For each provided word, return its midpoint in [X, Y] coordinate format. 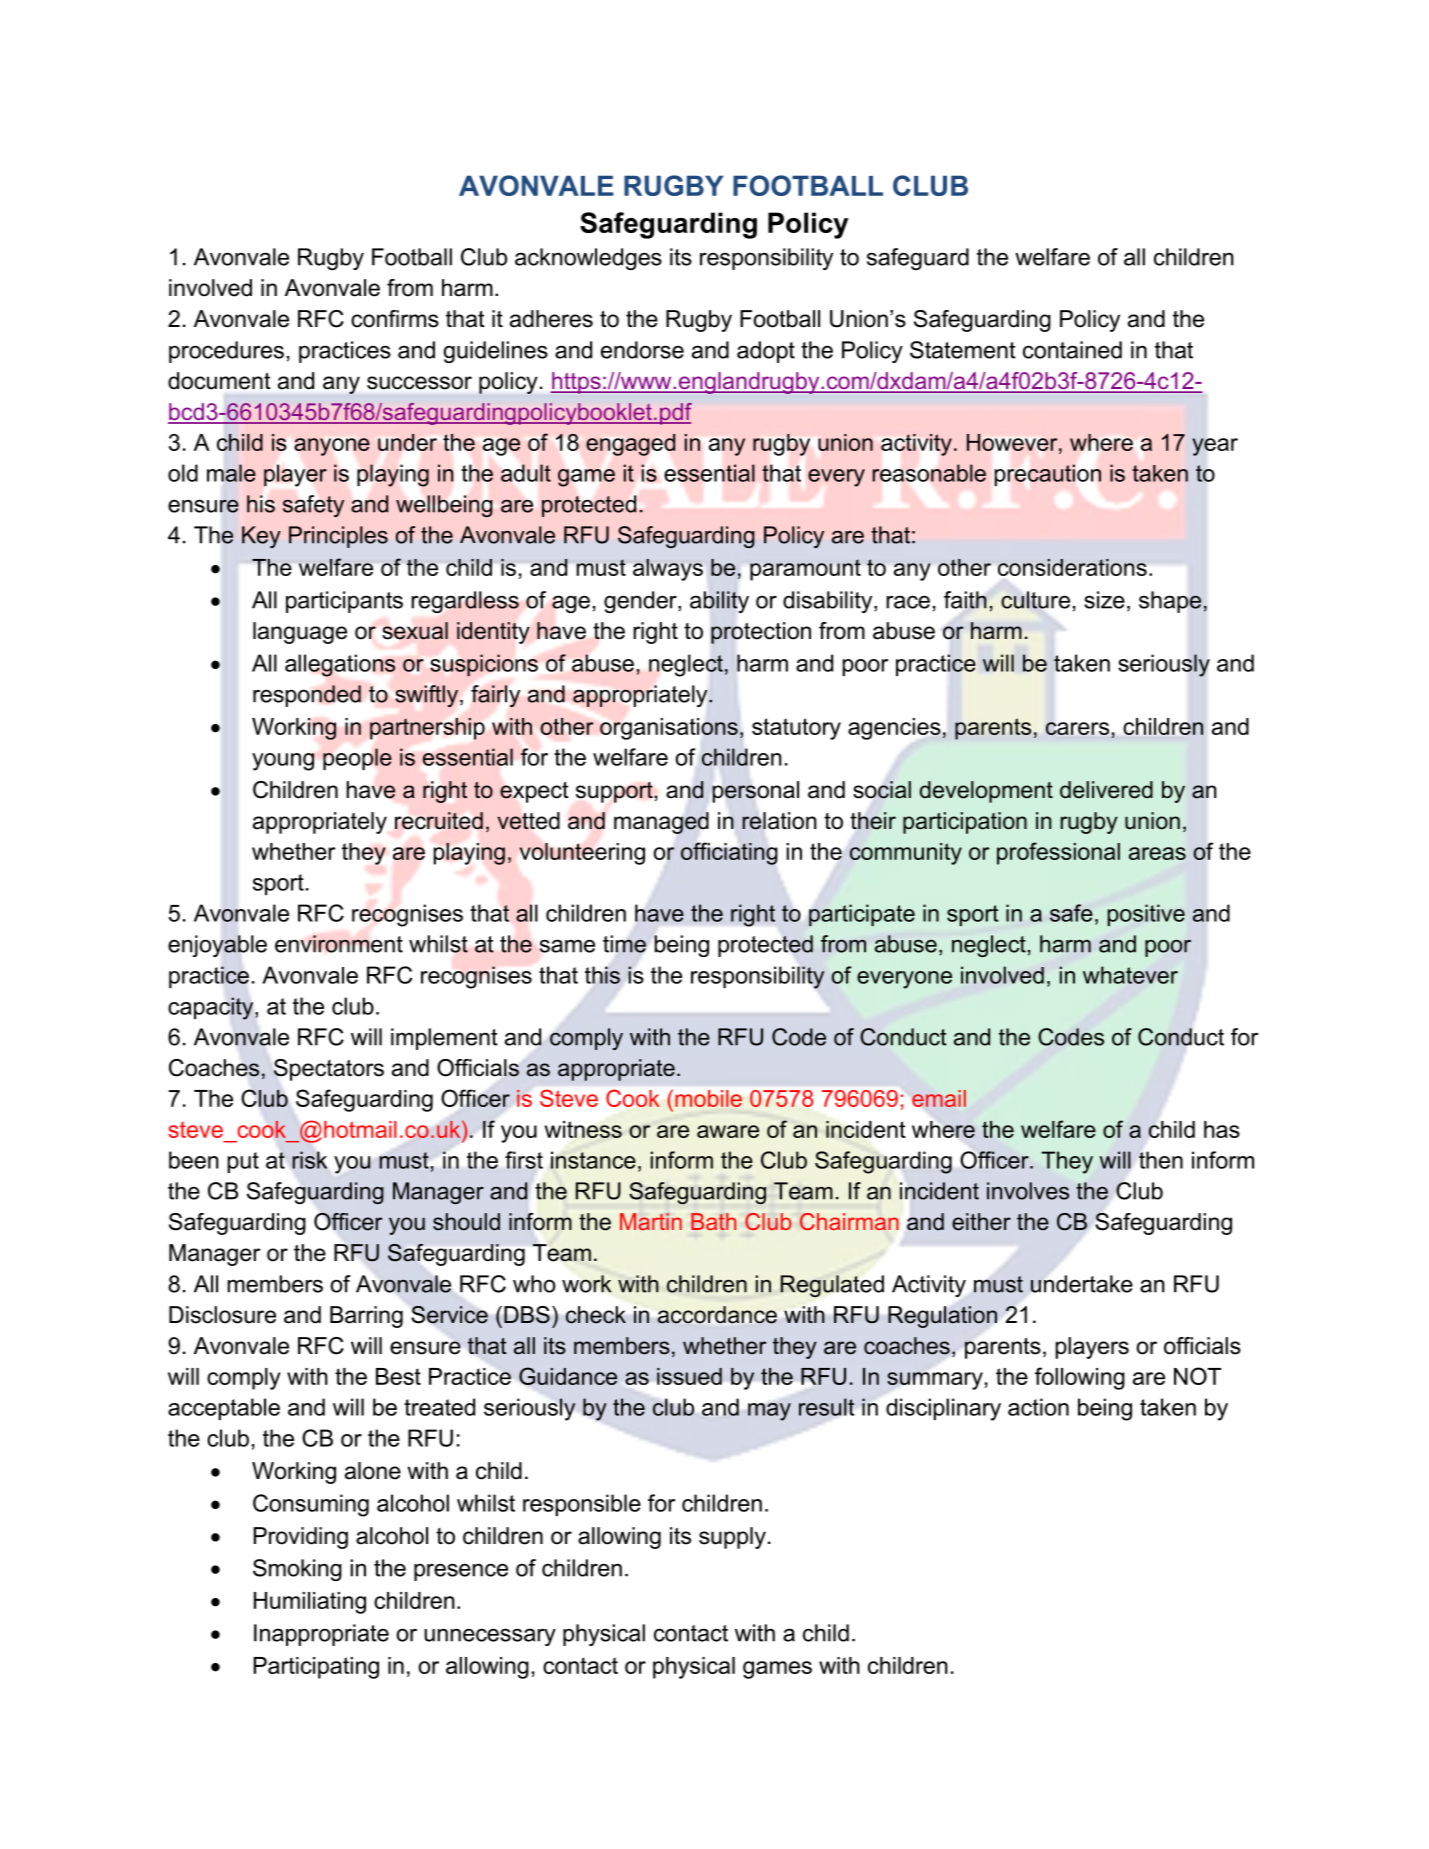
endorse [642, 350]
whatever [1130, 975]
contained [1072, 350]
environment [339, 944]
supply [732, 1538]
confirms [395, 319]
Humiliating [310, 1603]
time [624, 944]
